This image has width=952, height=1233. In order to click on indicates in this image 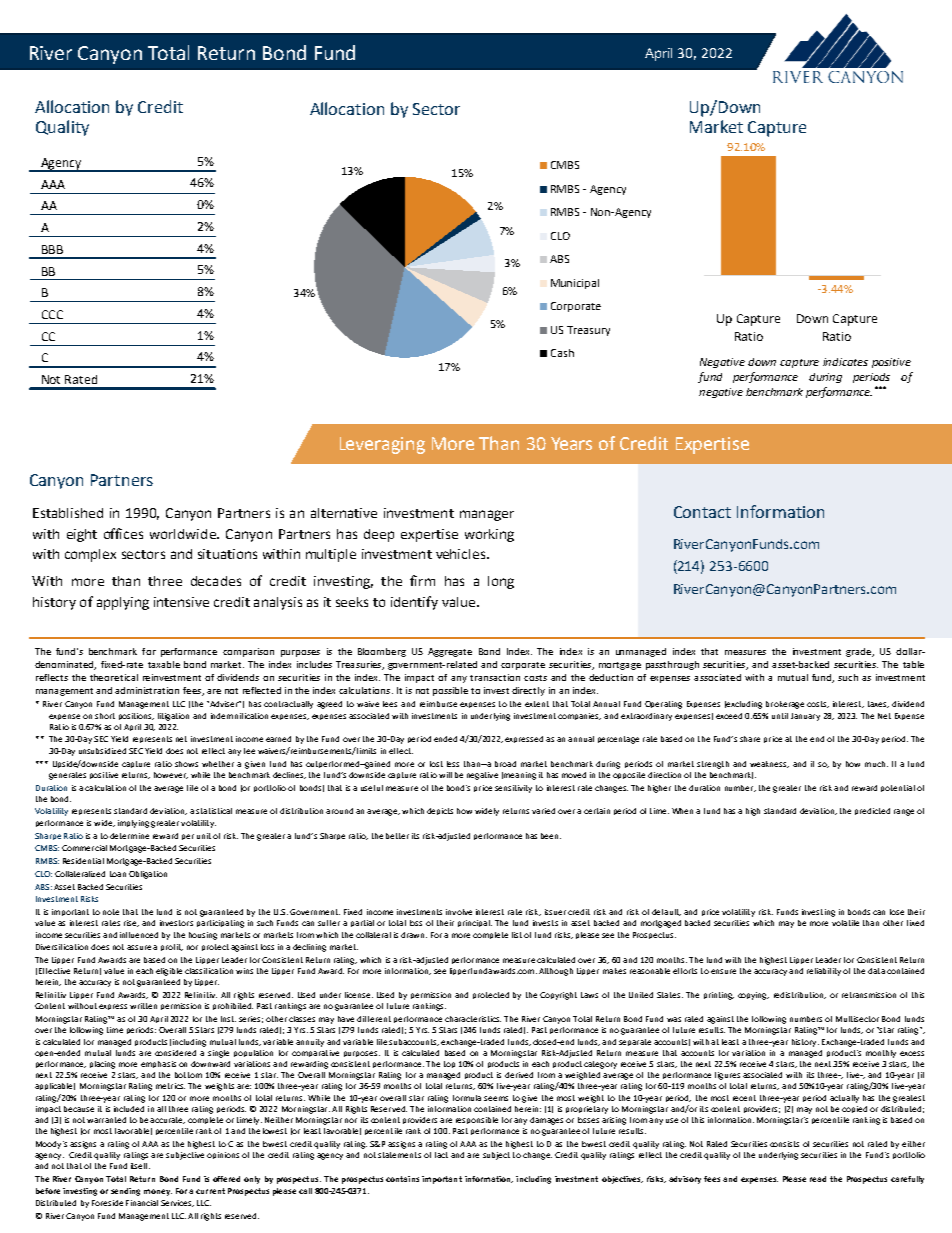, I will do `click(845, 362)`.
